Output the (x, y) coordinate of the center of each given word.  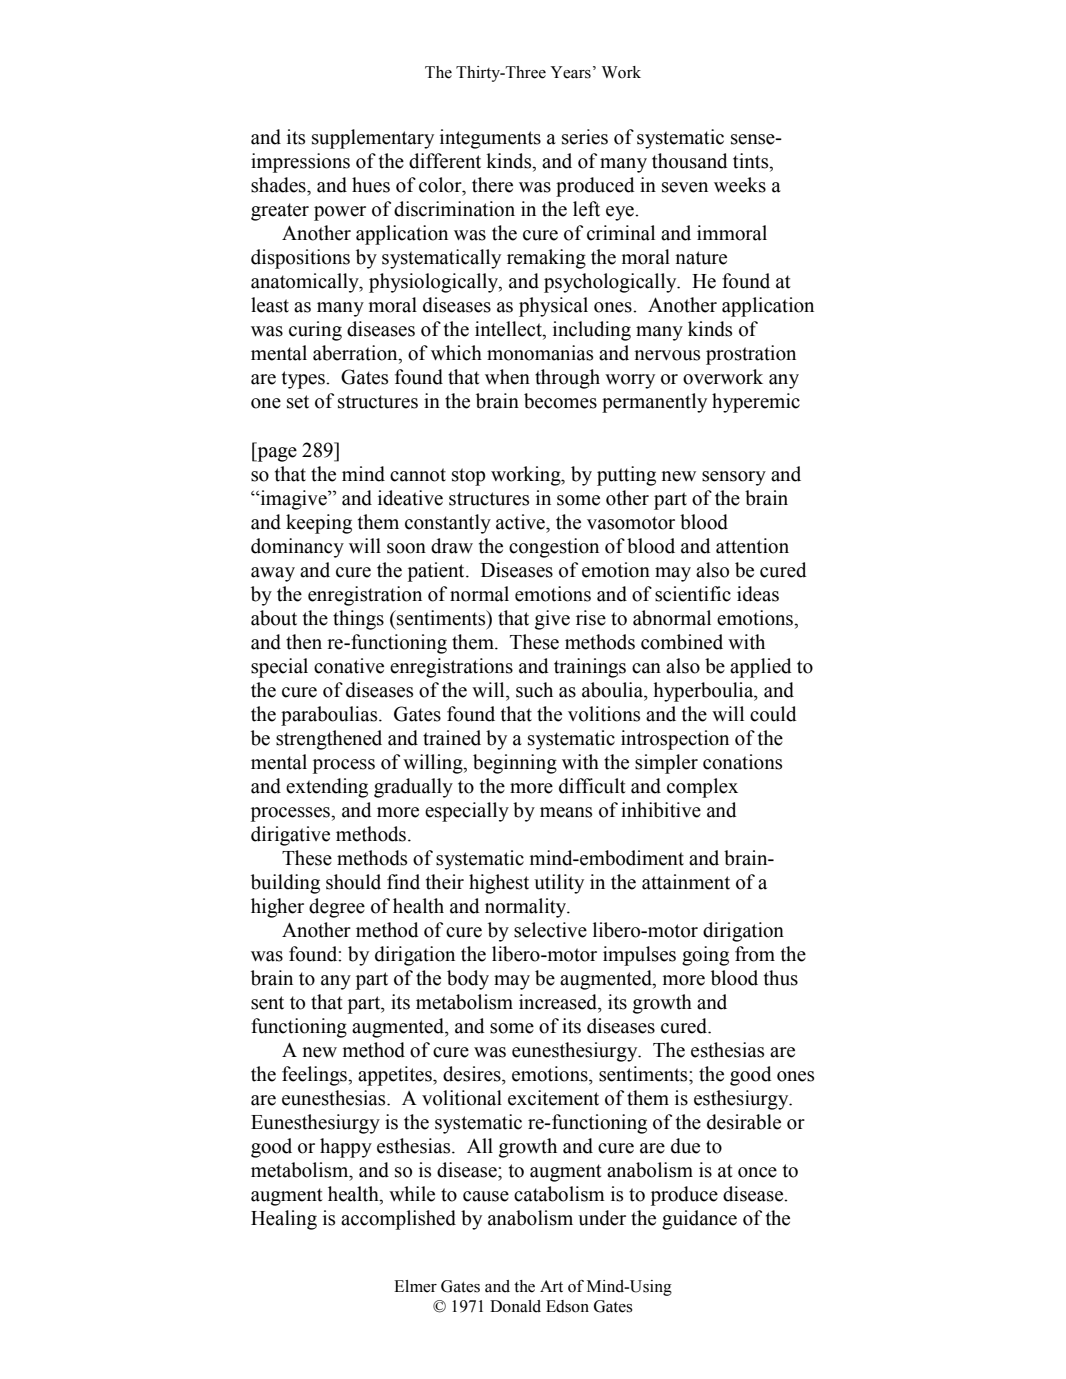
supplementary (373, 139)
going (705, 956)
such (534, 690)
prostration (751, 355)
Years (570, 72)
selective (550, 930)
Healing (284, 1220)
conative (349, 666)
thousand (690, 161)
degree (337, 908)
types (304, 380)
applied (761, 668)
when (507, 377)
